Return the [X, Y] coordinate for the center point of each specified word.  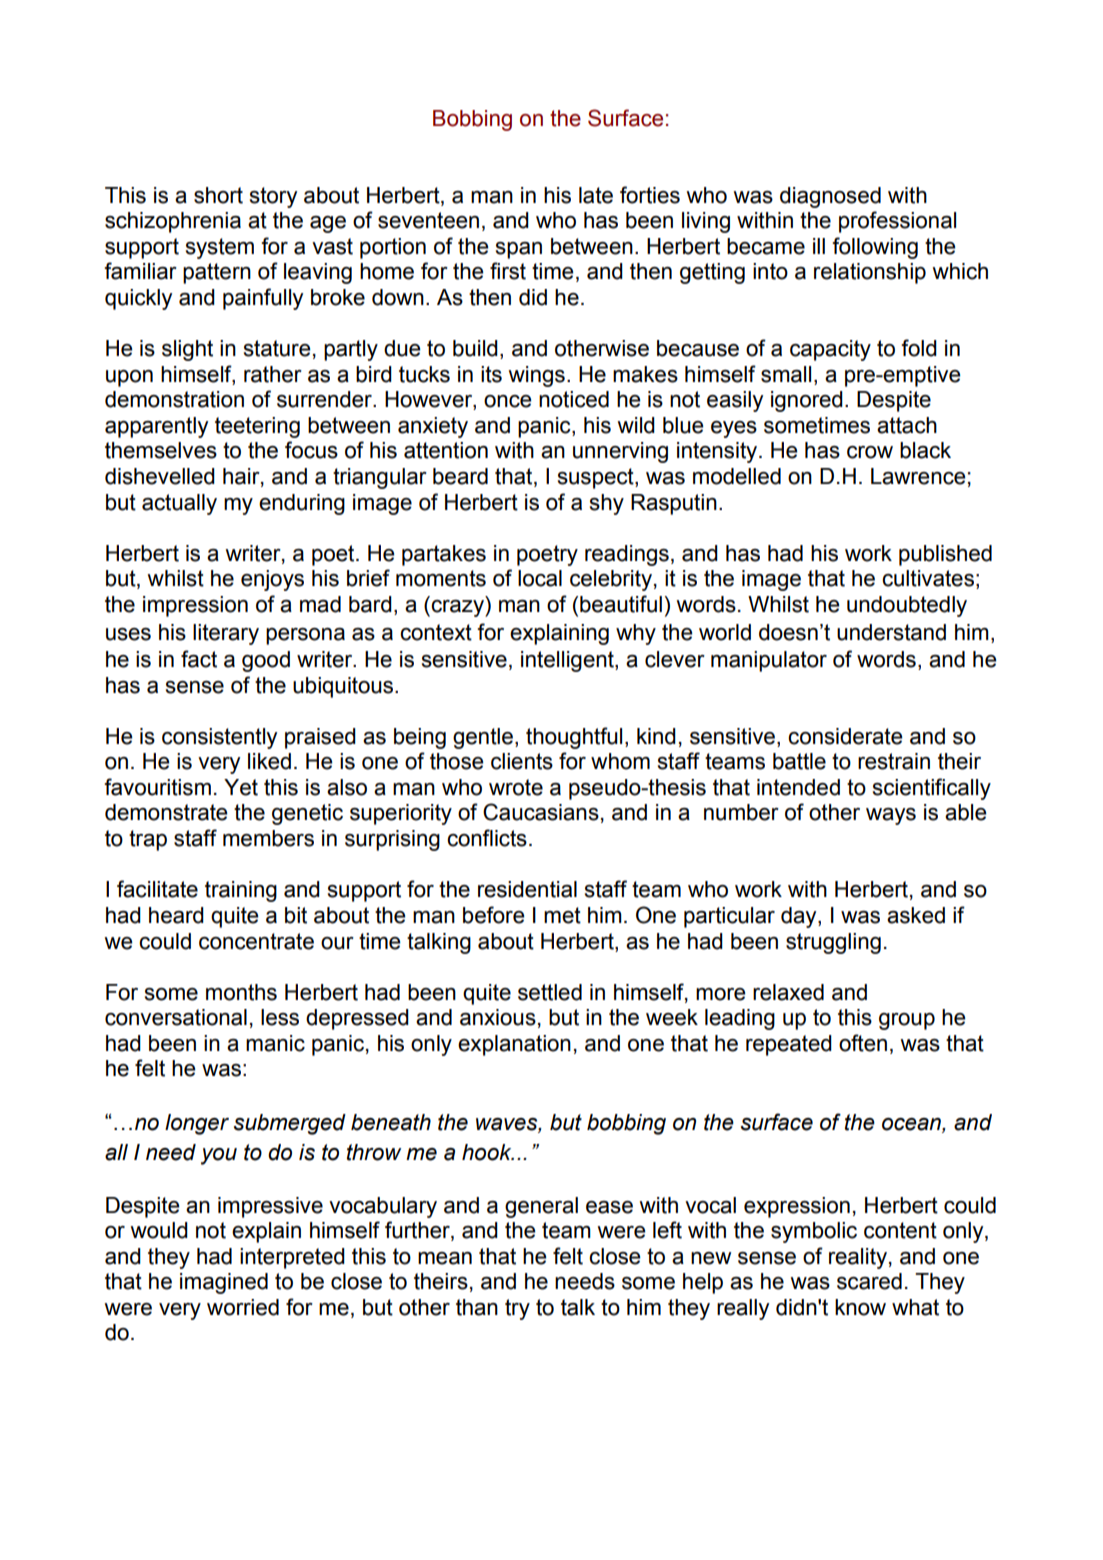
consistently [219, 738]
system [220, 248]
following [875, 248]
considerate [845, 736]
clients [522, 761]
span [519, 250]
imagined [224, 1283]
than [477, 1307]
